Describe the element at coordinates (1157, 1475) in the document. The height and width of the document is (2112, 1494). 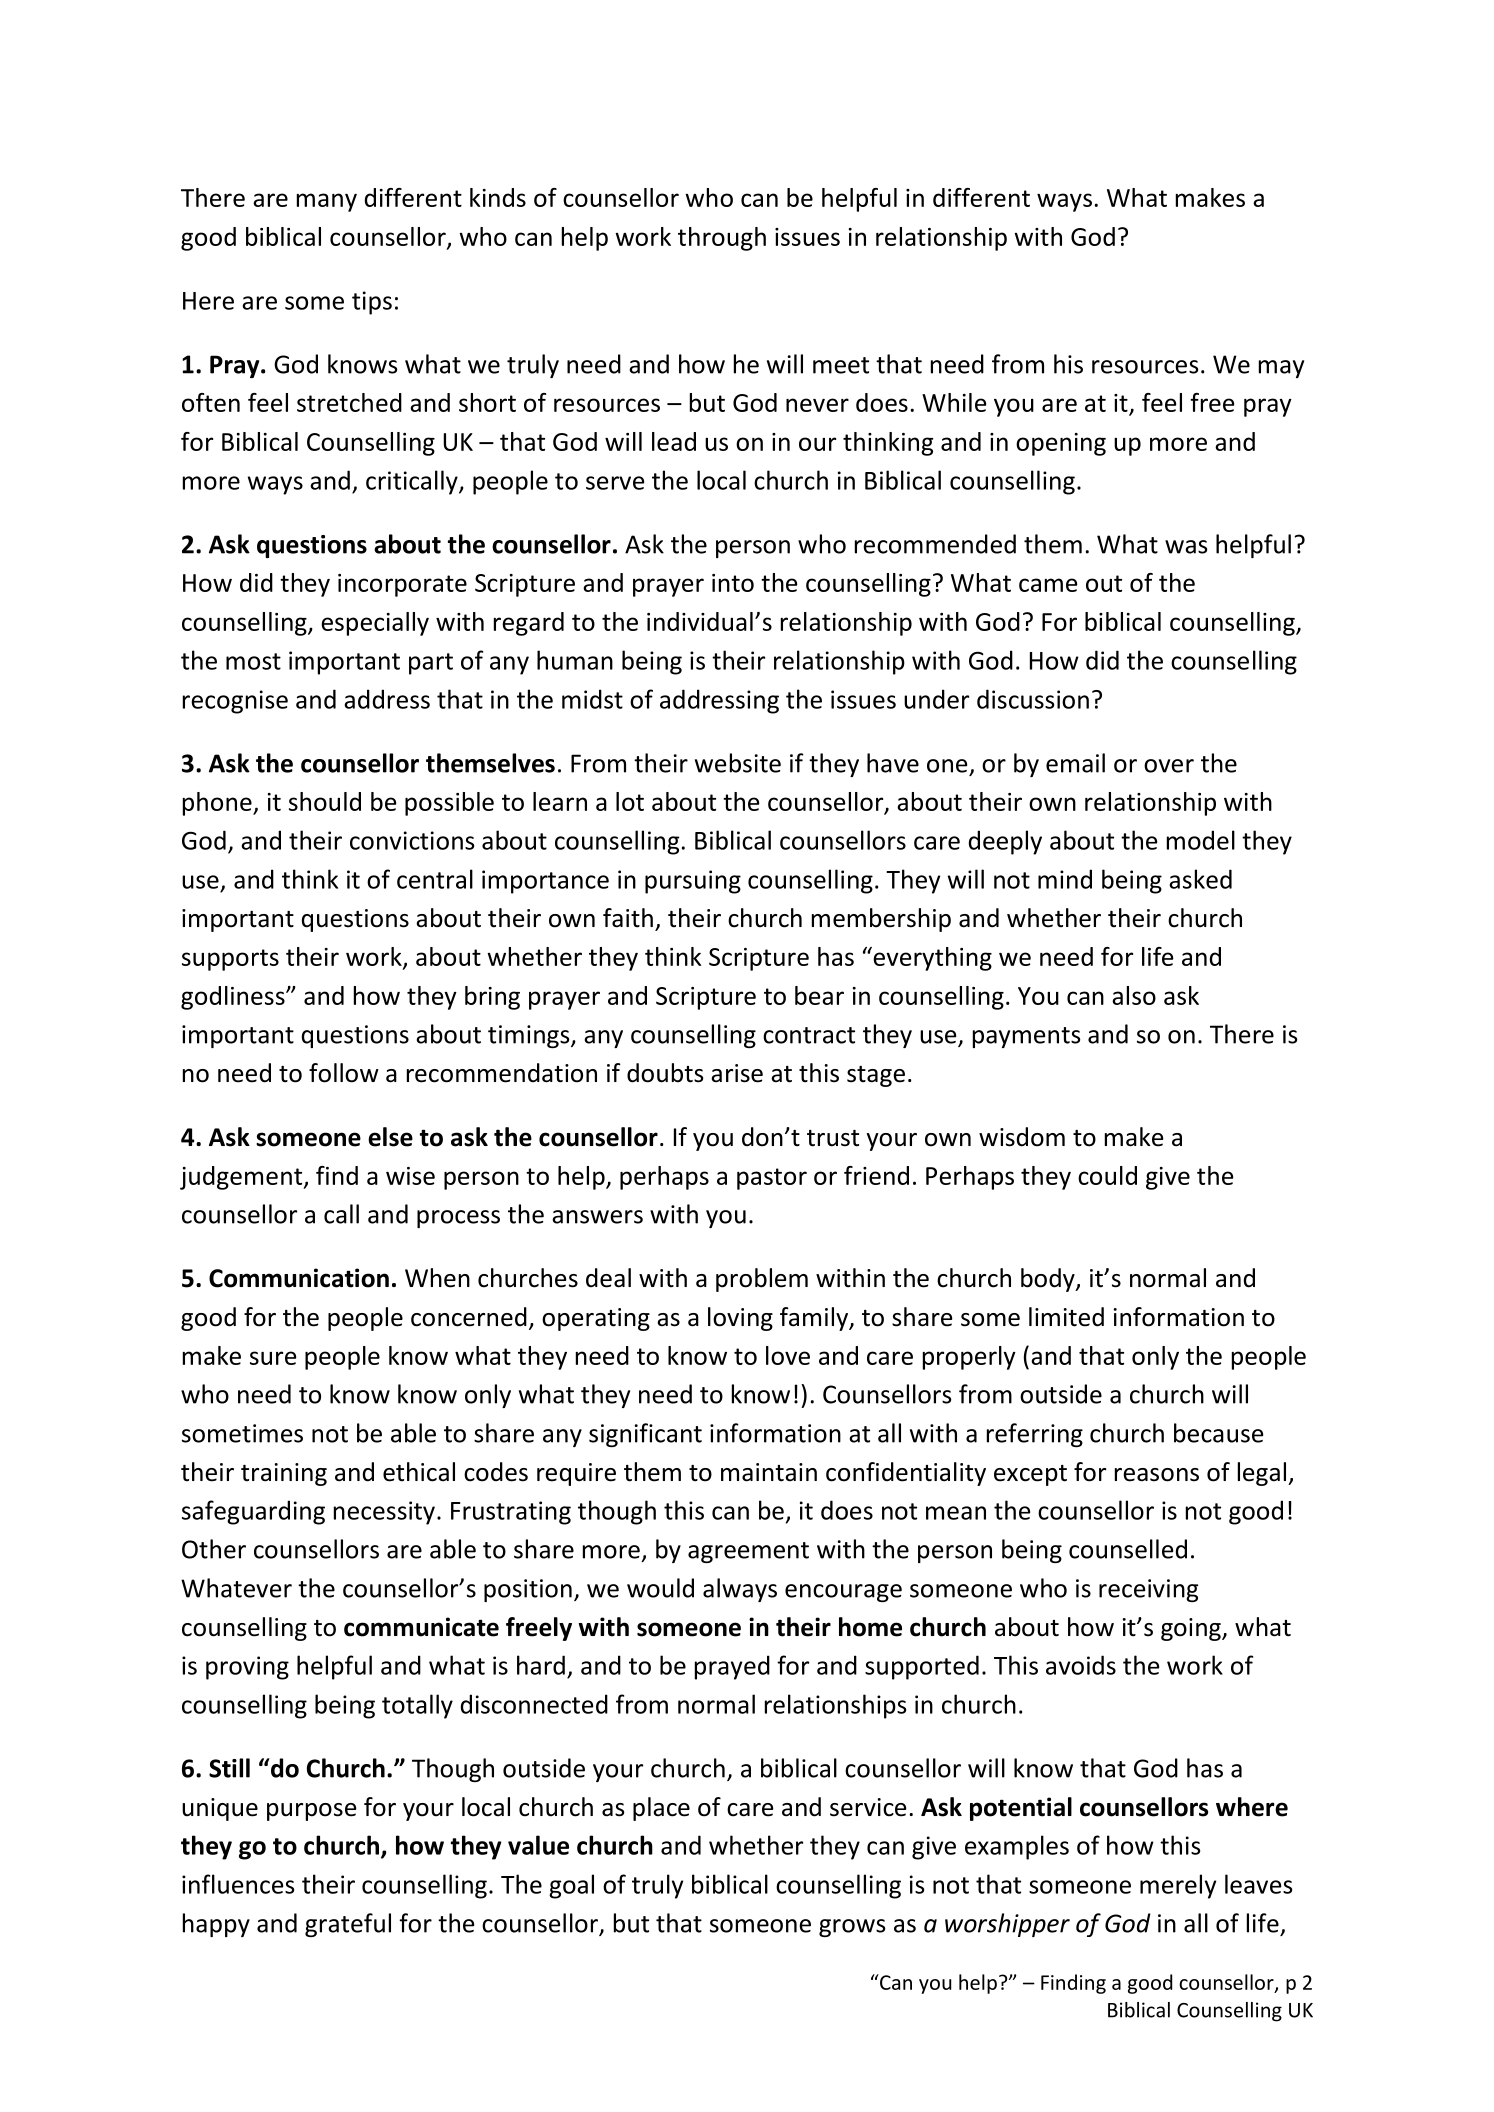
I see `reasons` at that location.
